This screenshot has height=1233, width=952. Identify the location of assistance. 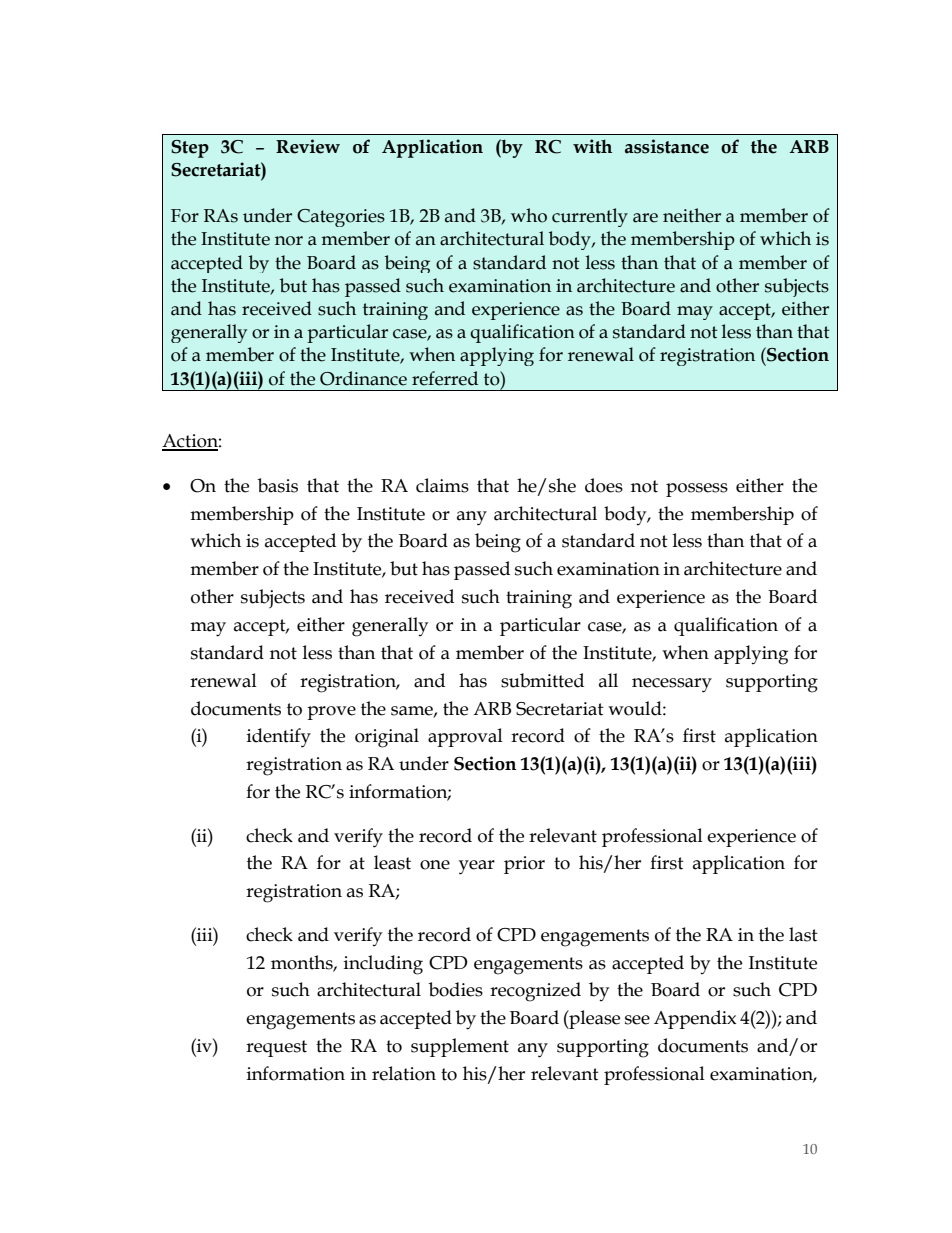
(667, 146).
